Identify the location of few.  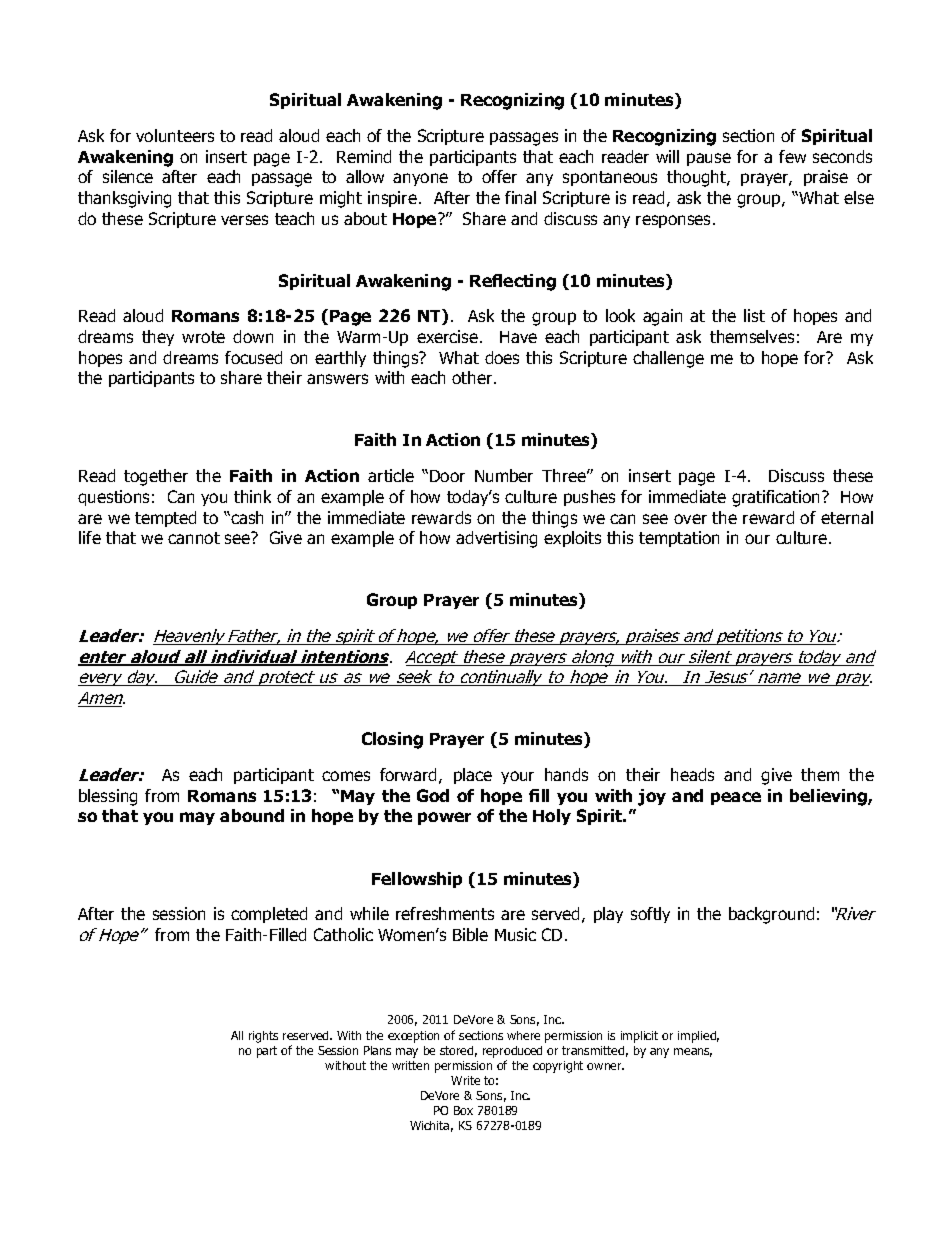
(792, 156).
